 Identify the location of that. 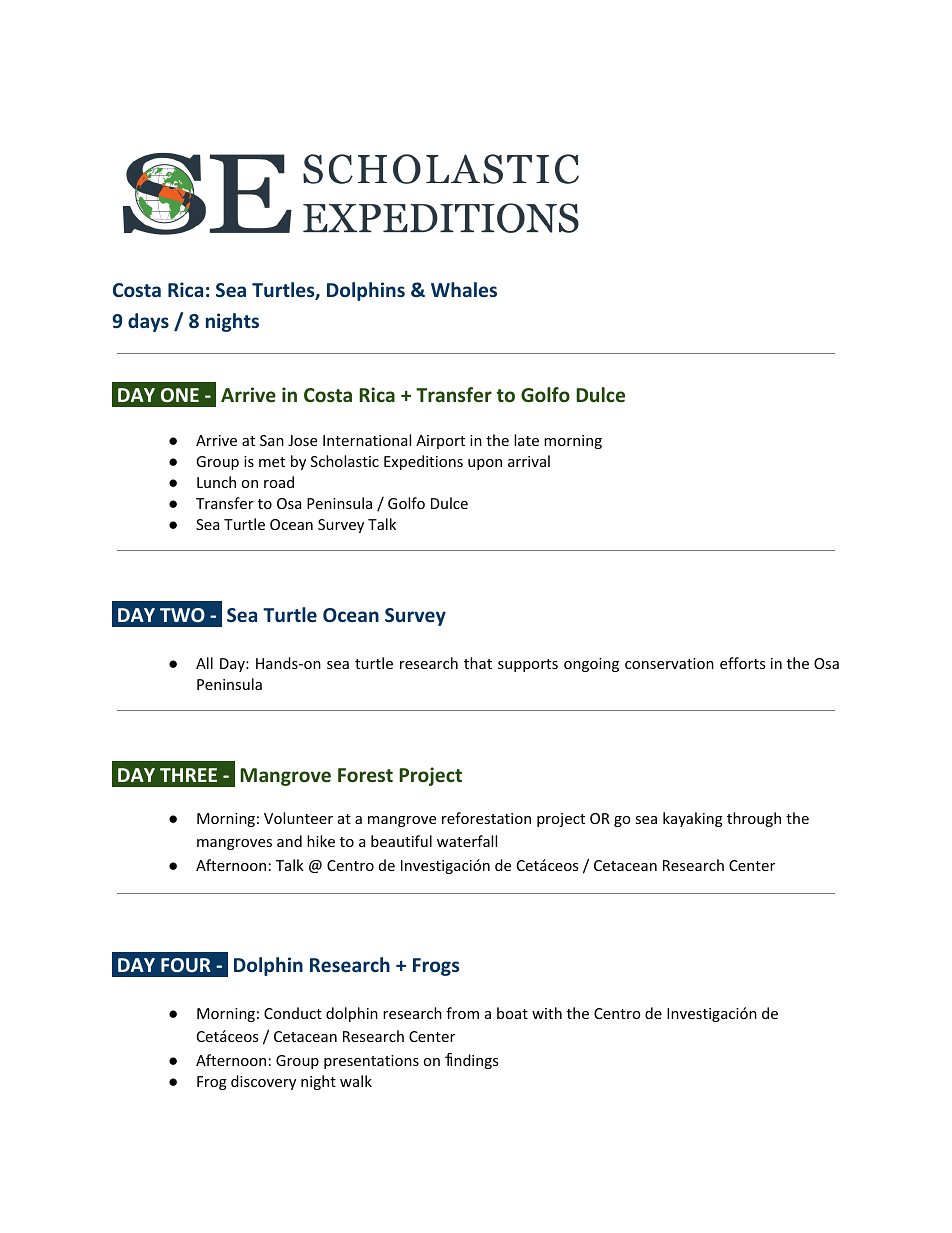
(478, 663).
